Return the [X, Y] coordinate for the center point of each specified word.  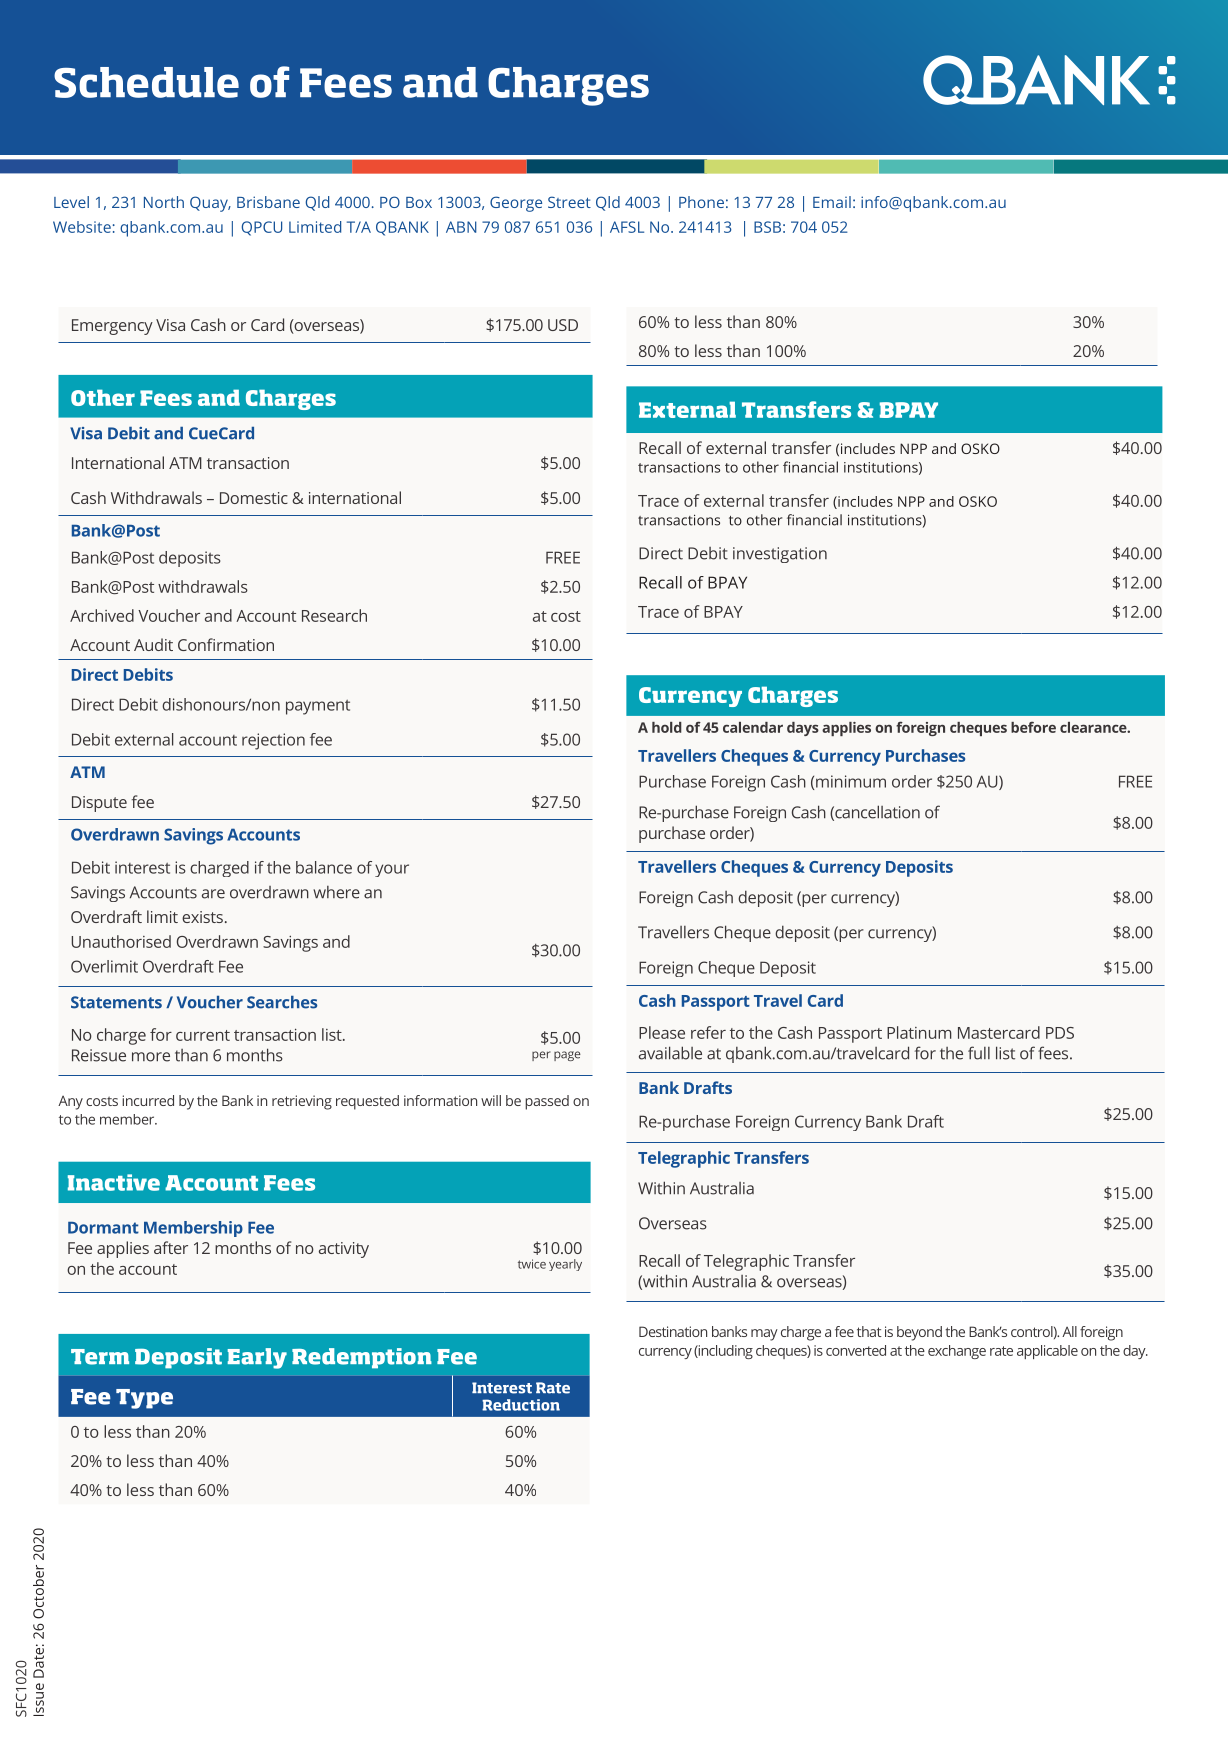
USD [563, 325]
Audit [153, 644]
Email [832, 202]
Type [144, 1399]
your [392, 870]
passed [547, 1102]
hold [667, 727]
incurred [148, 1100]
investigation [780, 555]
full [979, 1053]
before [1033, 727]
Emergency [112, 327]
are [213, 894]
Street [569, 202]
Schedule [146, 82]
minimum [851, 781]
